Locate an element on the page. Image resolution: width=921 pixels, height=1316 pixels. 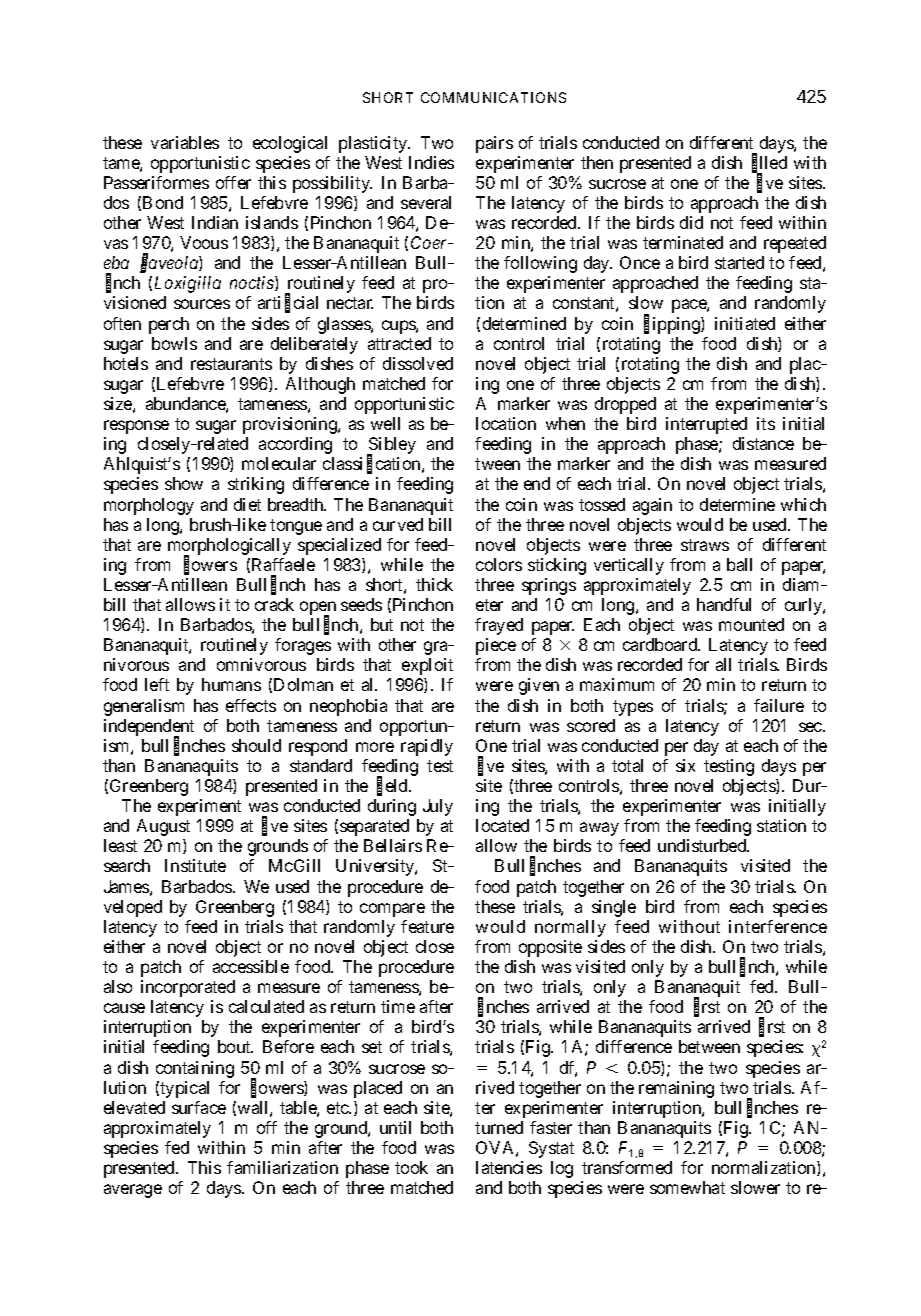
took is located at coordinates (411, 1167).
